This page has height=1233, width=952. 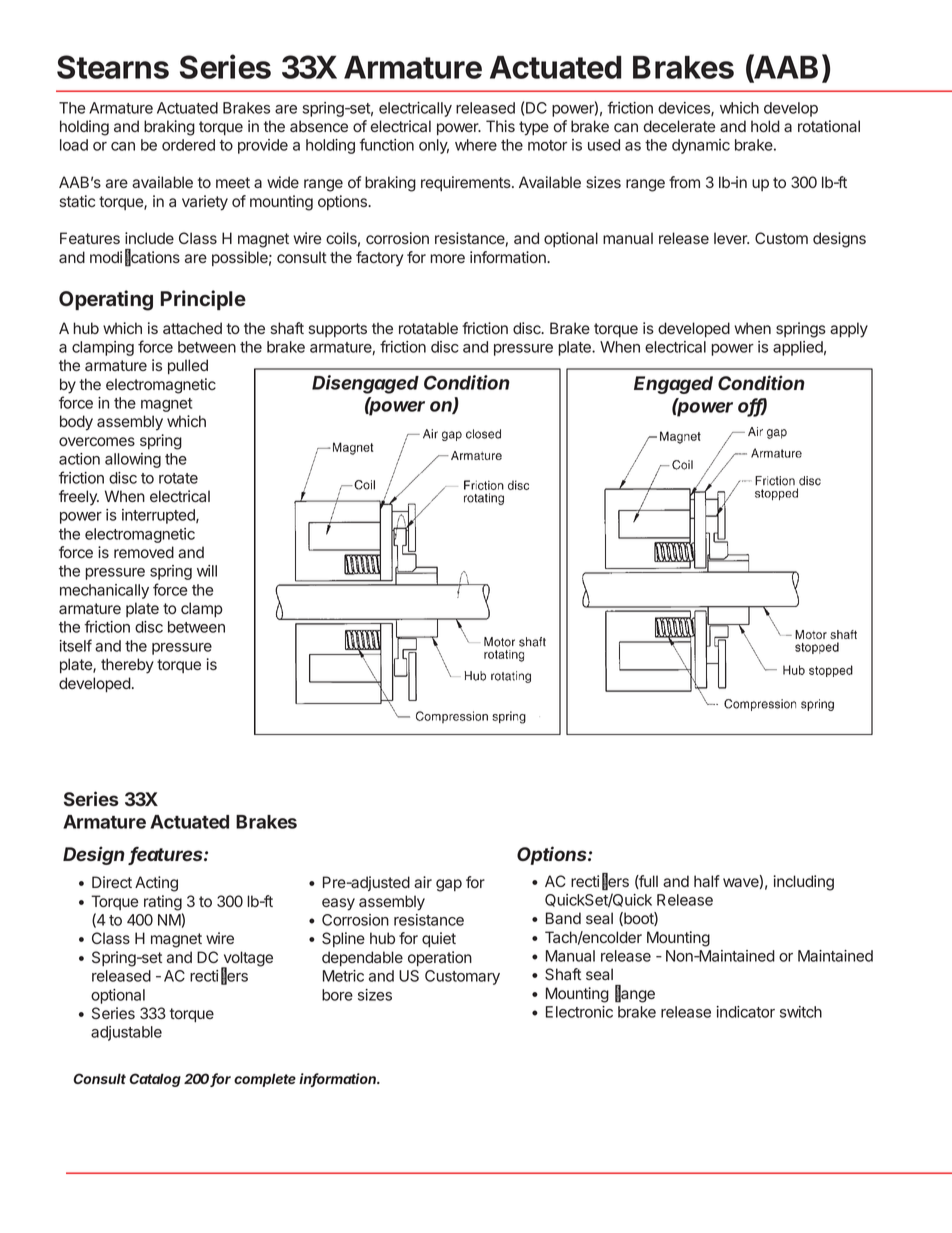 I want to click on including, so click(x=804, y=883).
